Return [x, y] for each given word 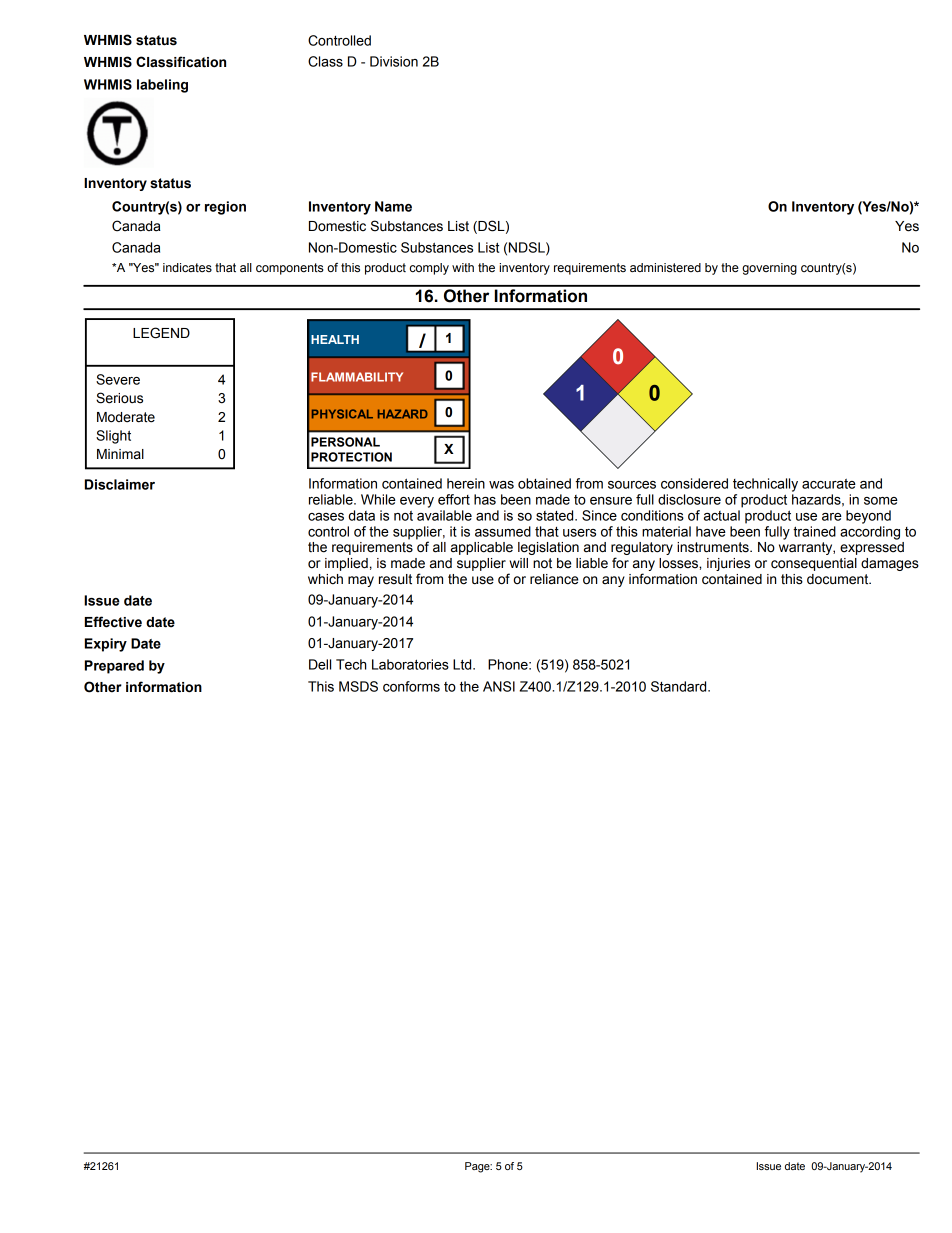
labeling [162, 86]
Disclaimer [120, 484]
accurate [829, 484]
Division [394, 61]
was [501, 485]
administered [665, 268]
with [463, 267]
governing [769, 269]
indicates [187, 267]
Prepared [114, 667]
